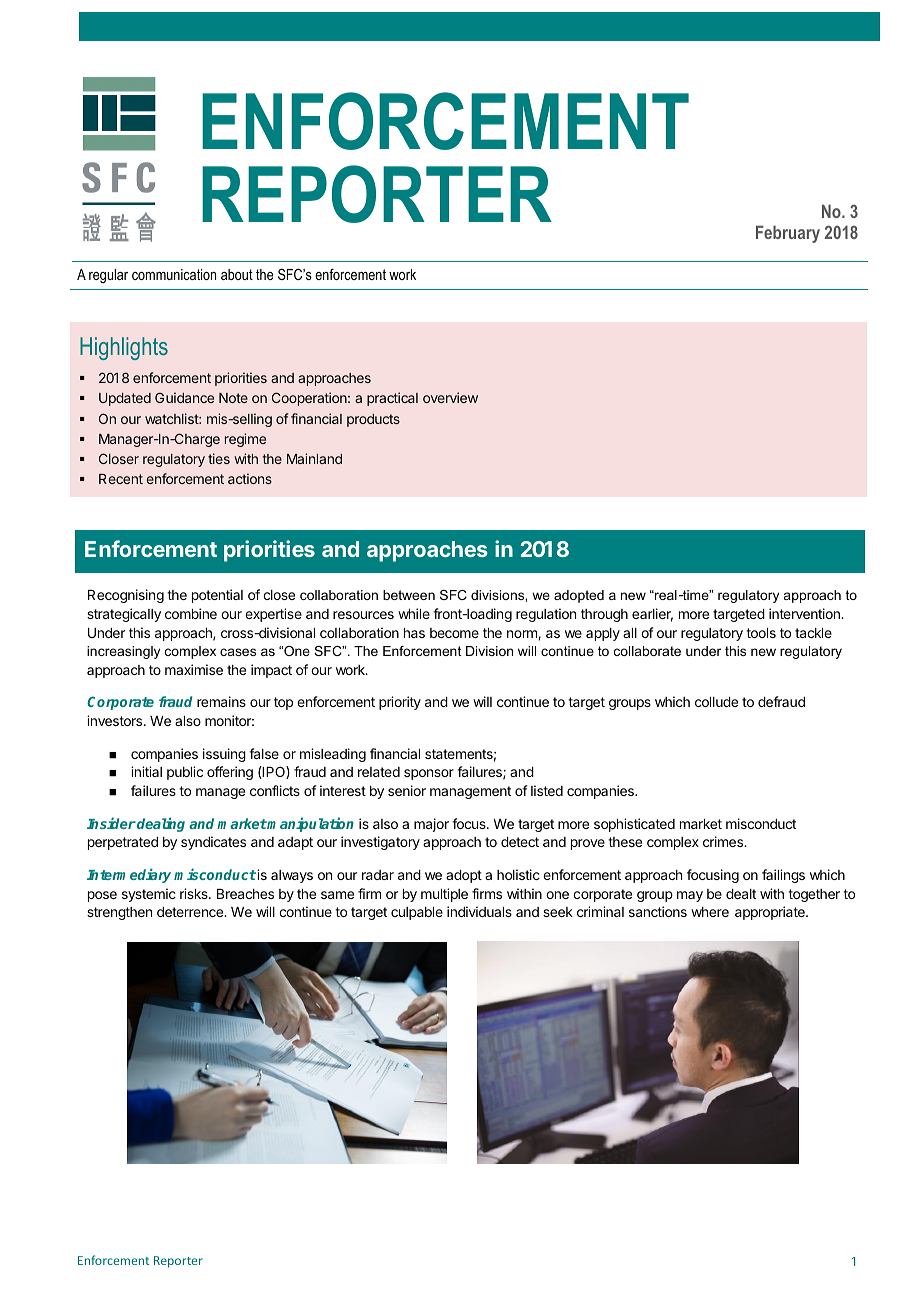 The image size is (924, 1308). What do you see at coordinates (184, 397) in the screenshot?
I see `Guidance` at bounding box center [184, 397].
